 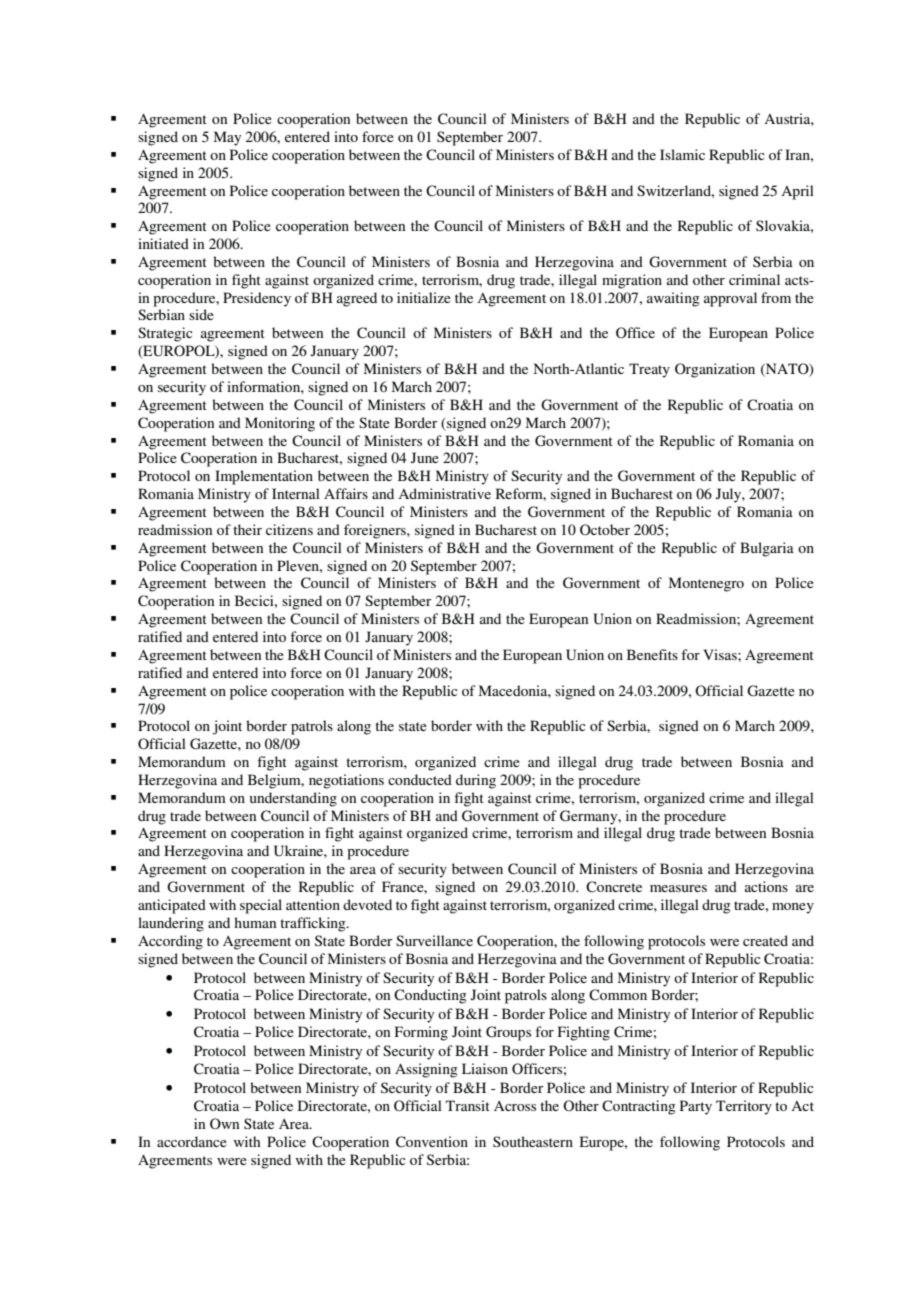 I want to click on Own, so click(x=224, y=1124).
